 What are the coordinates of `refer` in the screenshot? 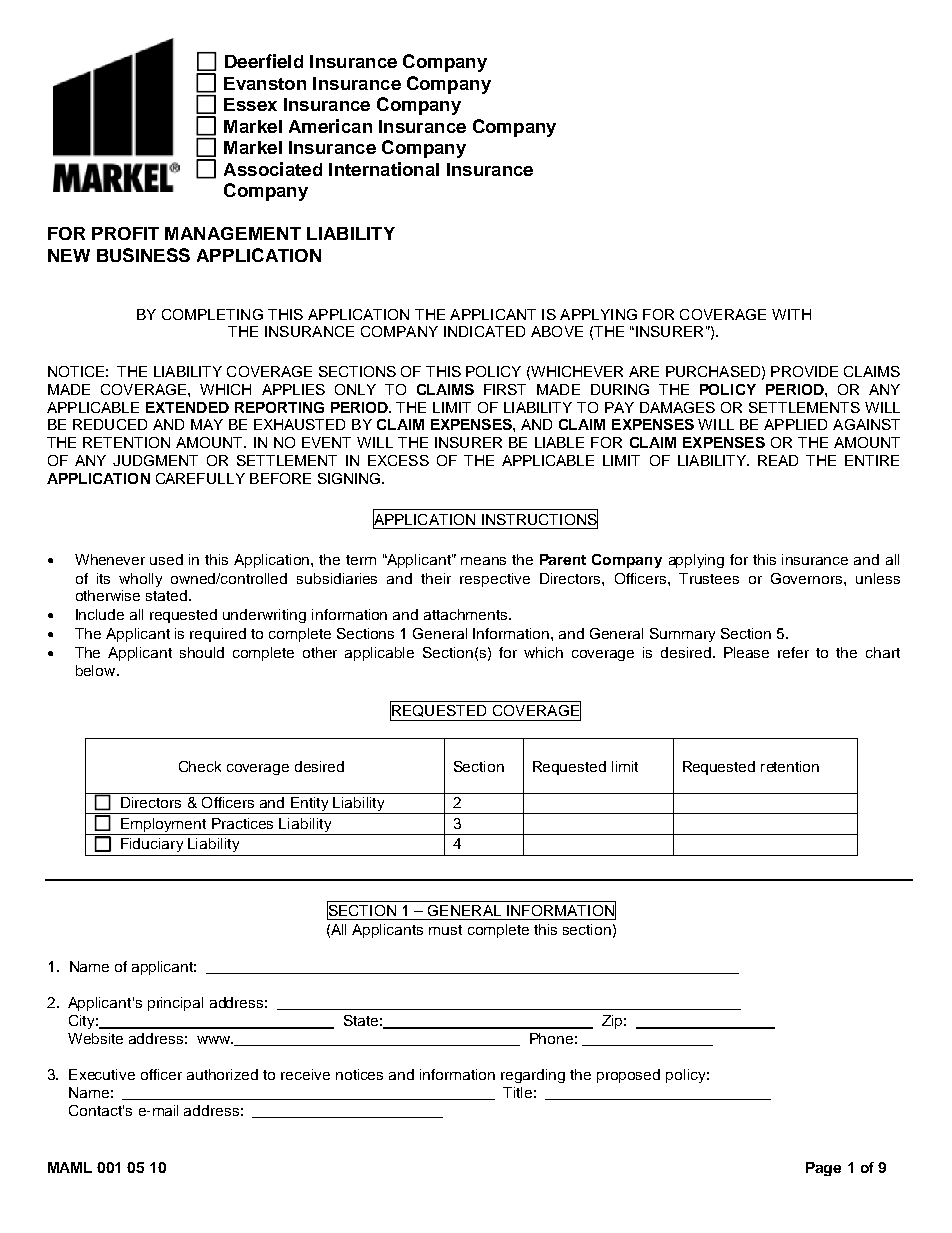 It's located at (793, 652).
